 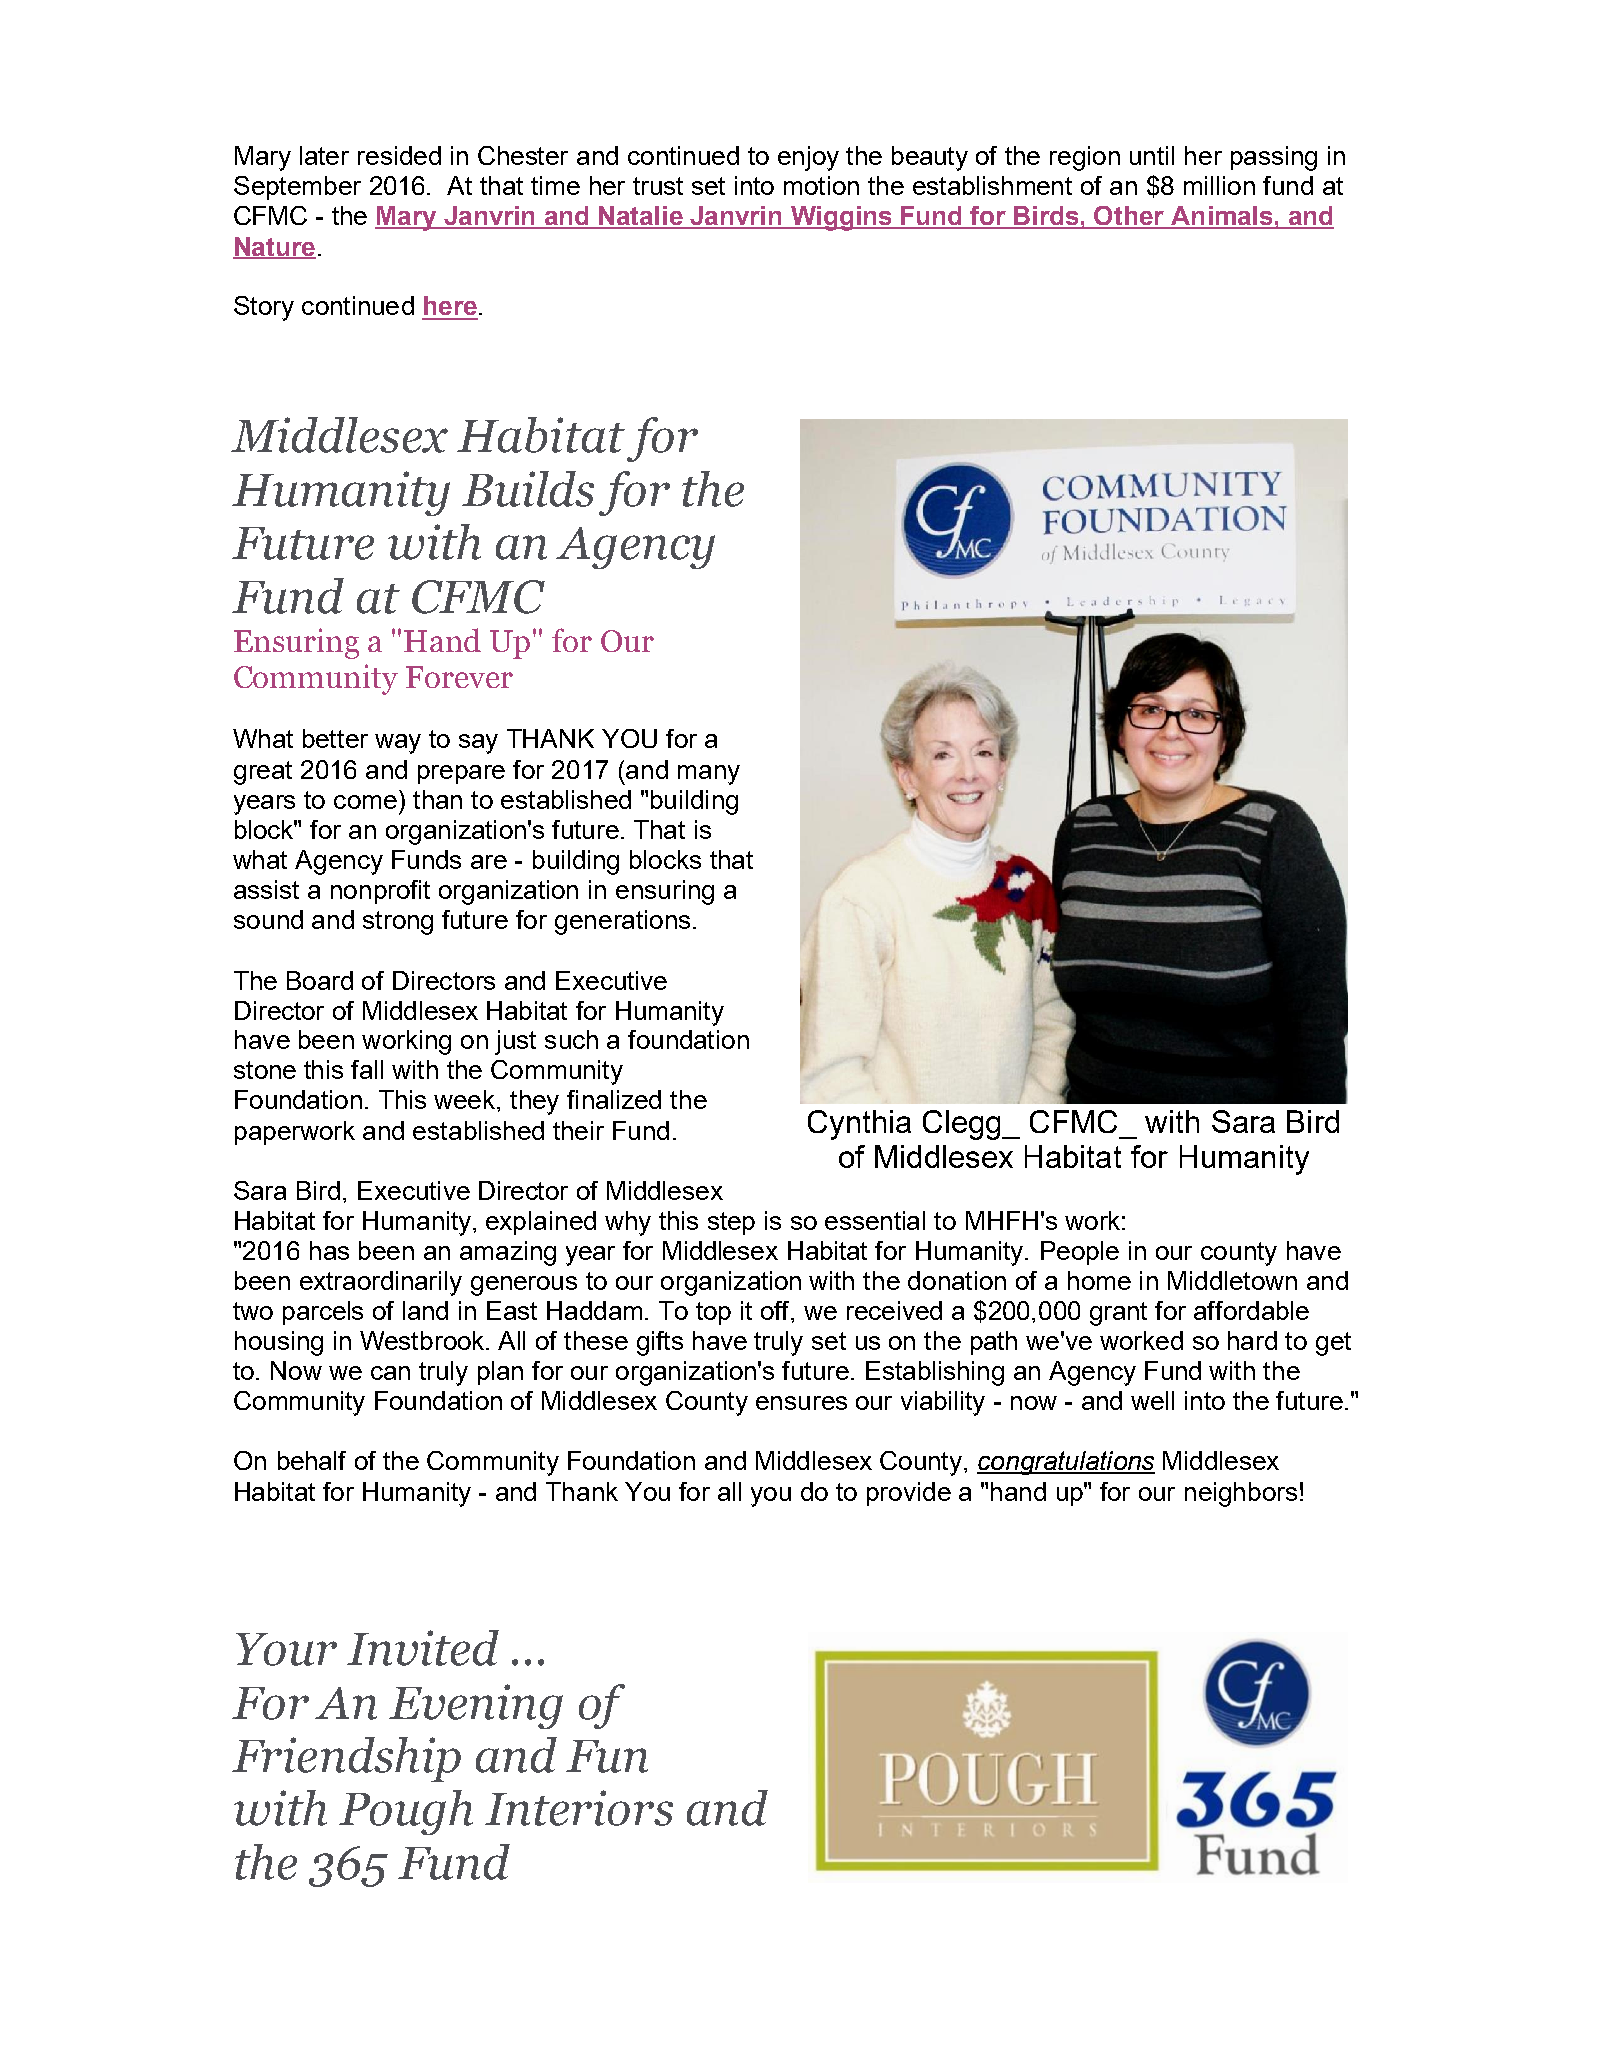 What do you see at coordinates (1222, 217) in the image?
I see `Animals` at bounding box center [1222, 217].
